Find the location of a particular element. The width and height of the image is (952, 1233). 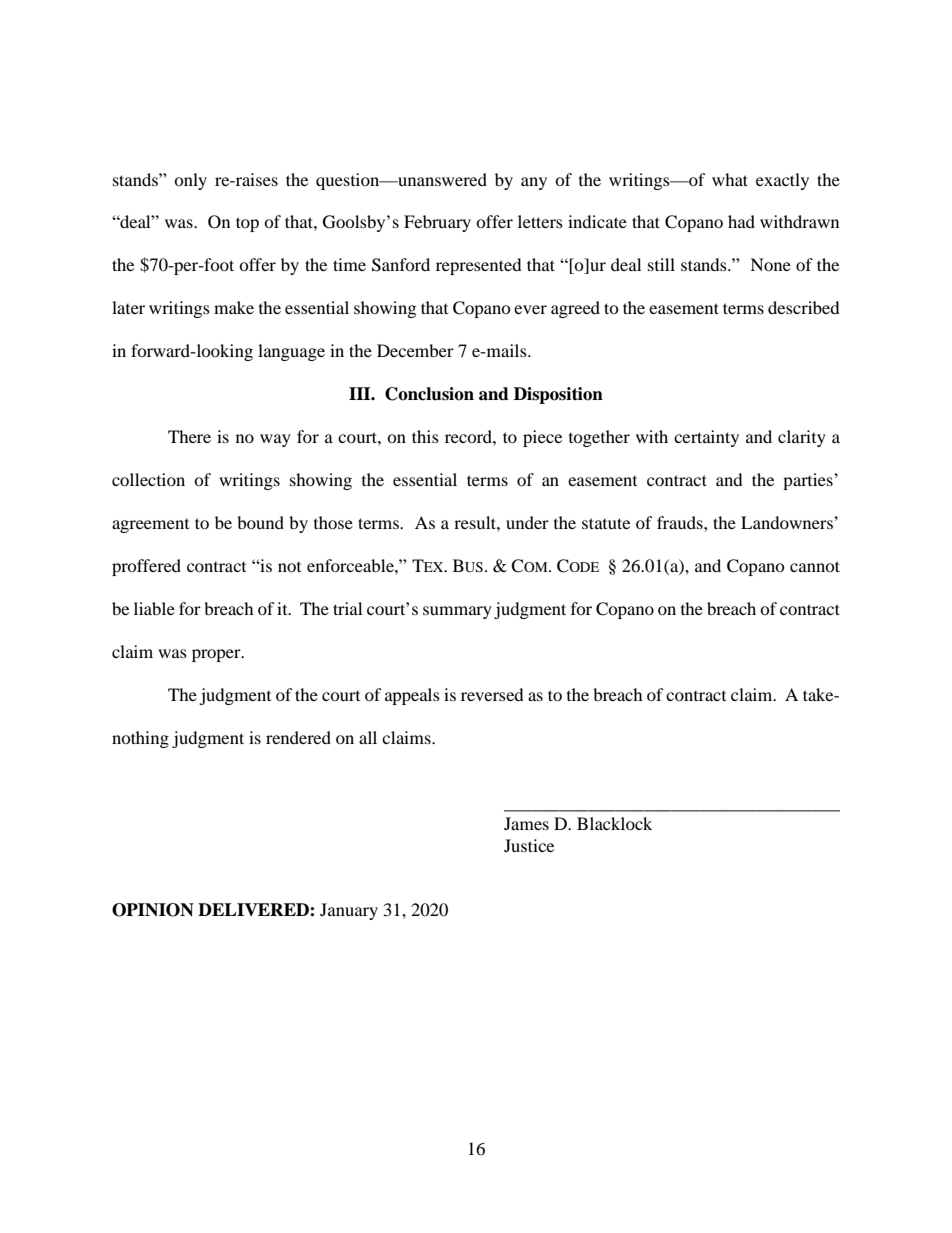

frauds is located at coordinates (681, 522).
